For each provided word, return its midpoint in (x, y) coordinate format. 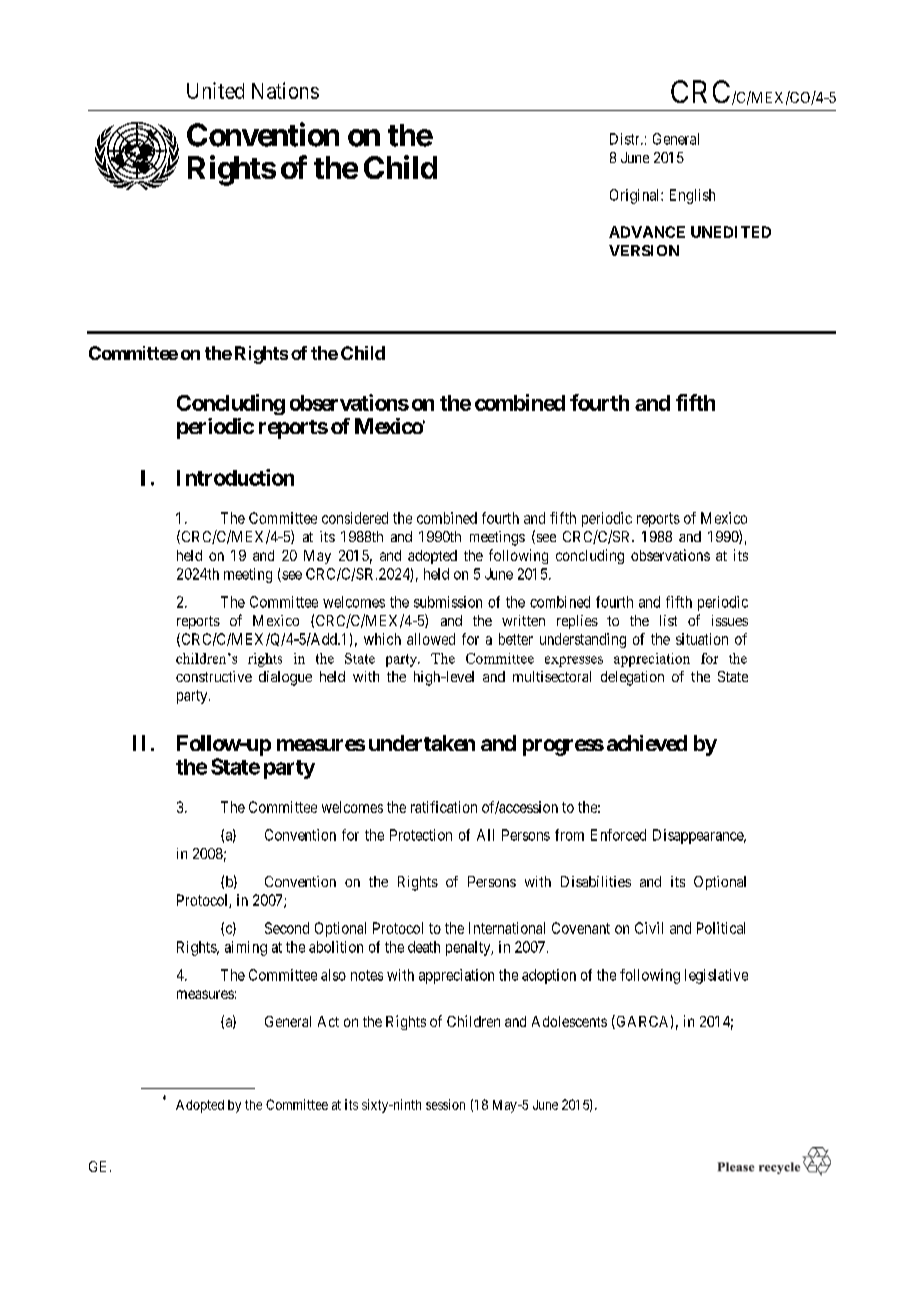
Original (636, 196)
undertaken (422, 743)
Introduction (235, 477)
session (445, 1104)
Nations (285, 90)
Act (328, 1021)
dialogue (285, 678)
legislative (716, 976)
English (692, 196)
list (668, 620)
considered (355, 518)
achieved (647, 743)
